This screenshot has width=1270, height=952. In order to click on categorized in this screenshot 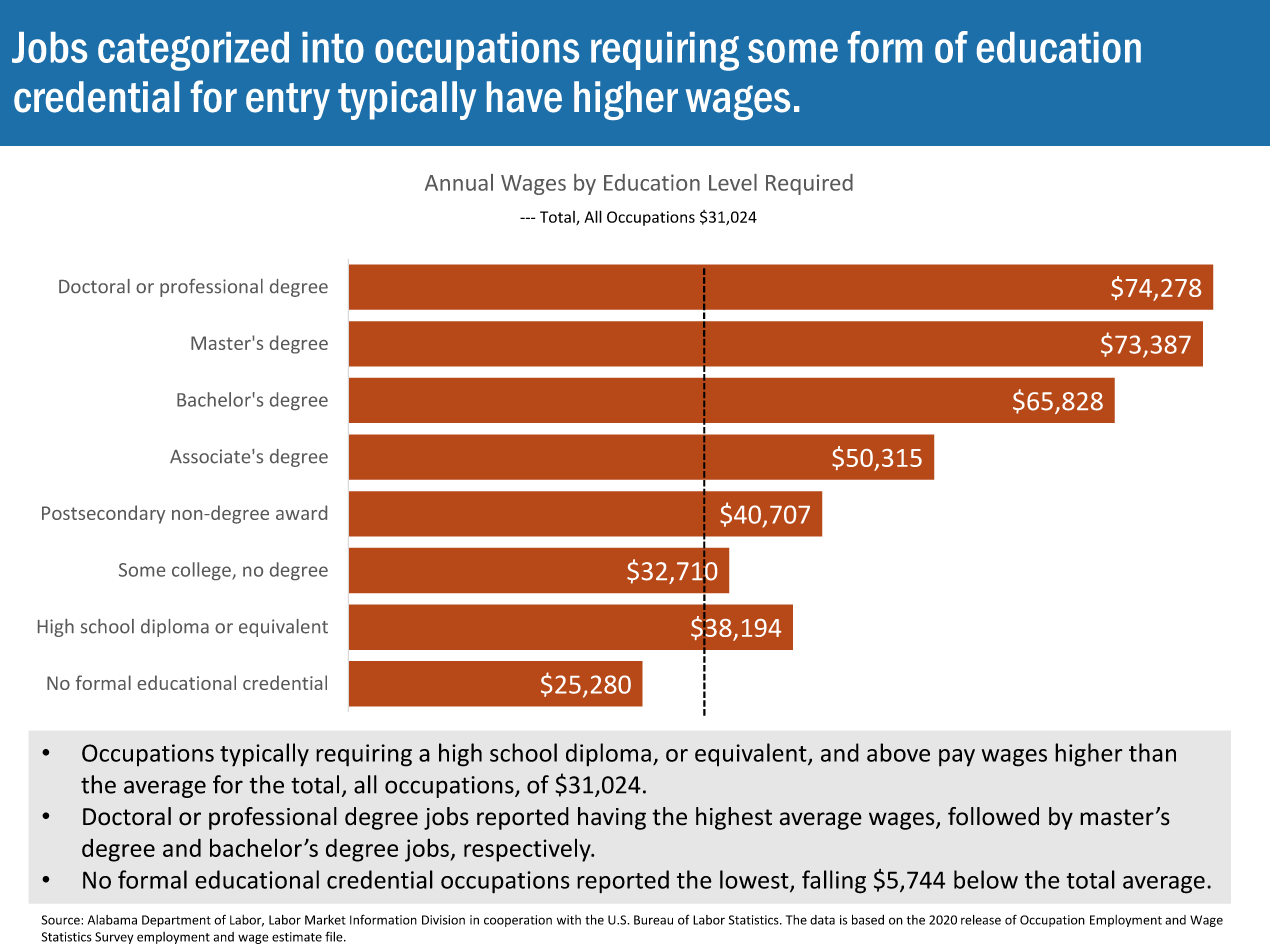, I will do `click(193, 51)`.
